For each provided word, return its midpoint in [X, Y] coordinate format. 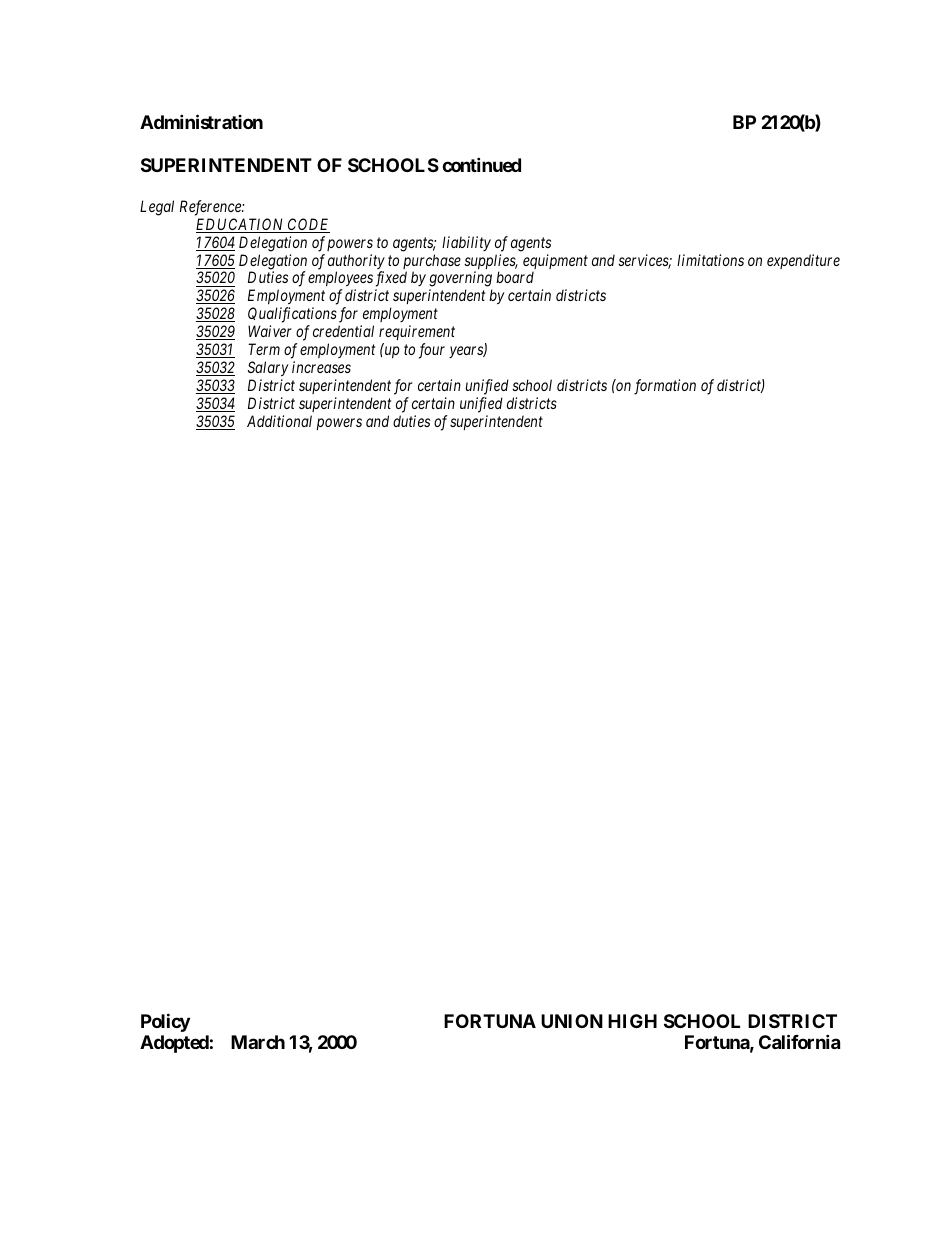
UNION [572, 1021]
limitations [710, 260]
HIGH [632, 1021]
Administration [201, 121]
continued [481, 164]
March [258, 1042]
